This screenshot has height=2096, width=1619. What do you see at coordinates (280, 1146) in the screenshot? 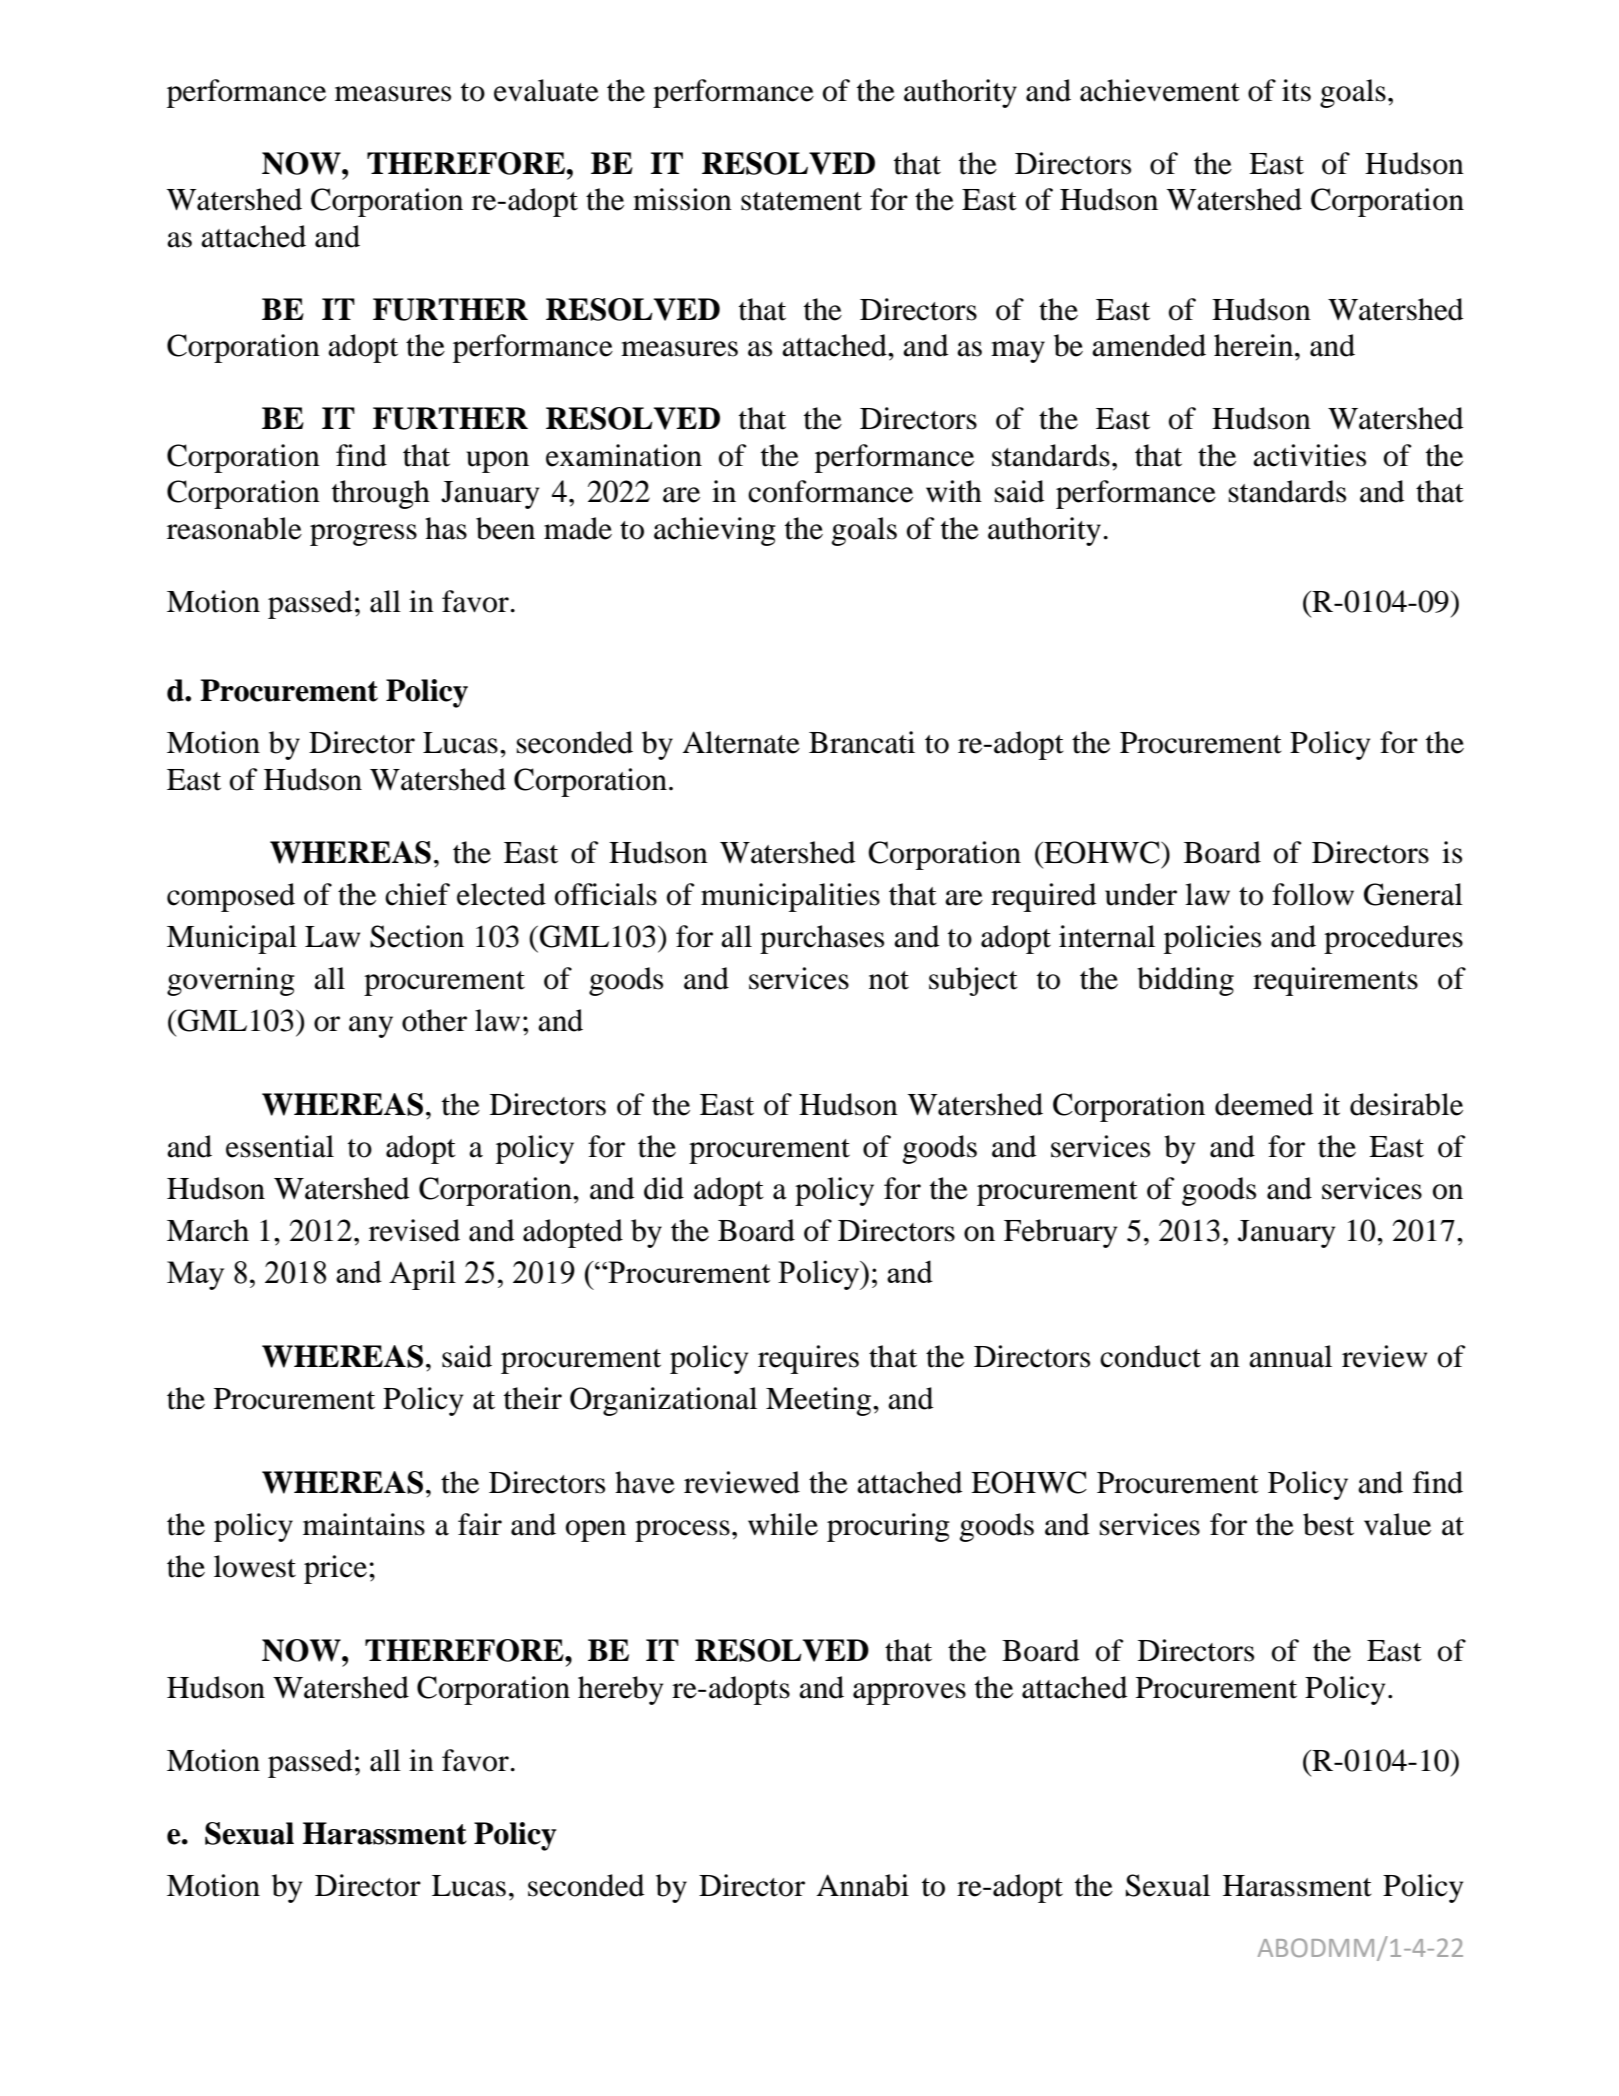
I see `essential` at bounding box center [280, 1146].
